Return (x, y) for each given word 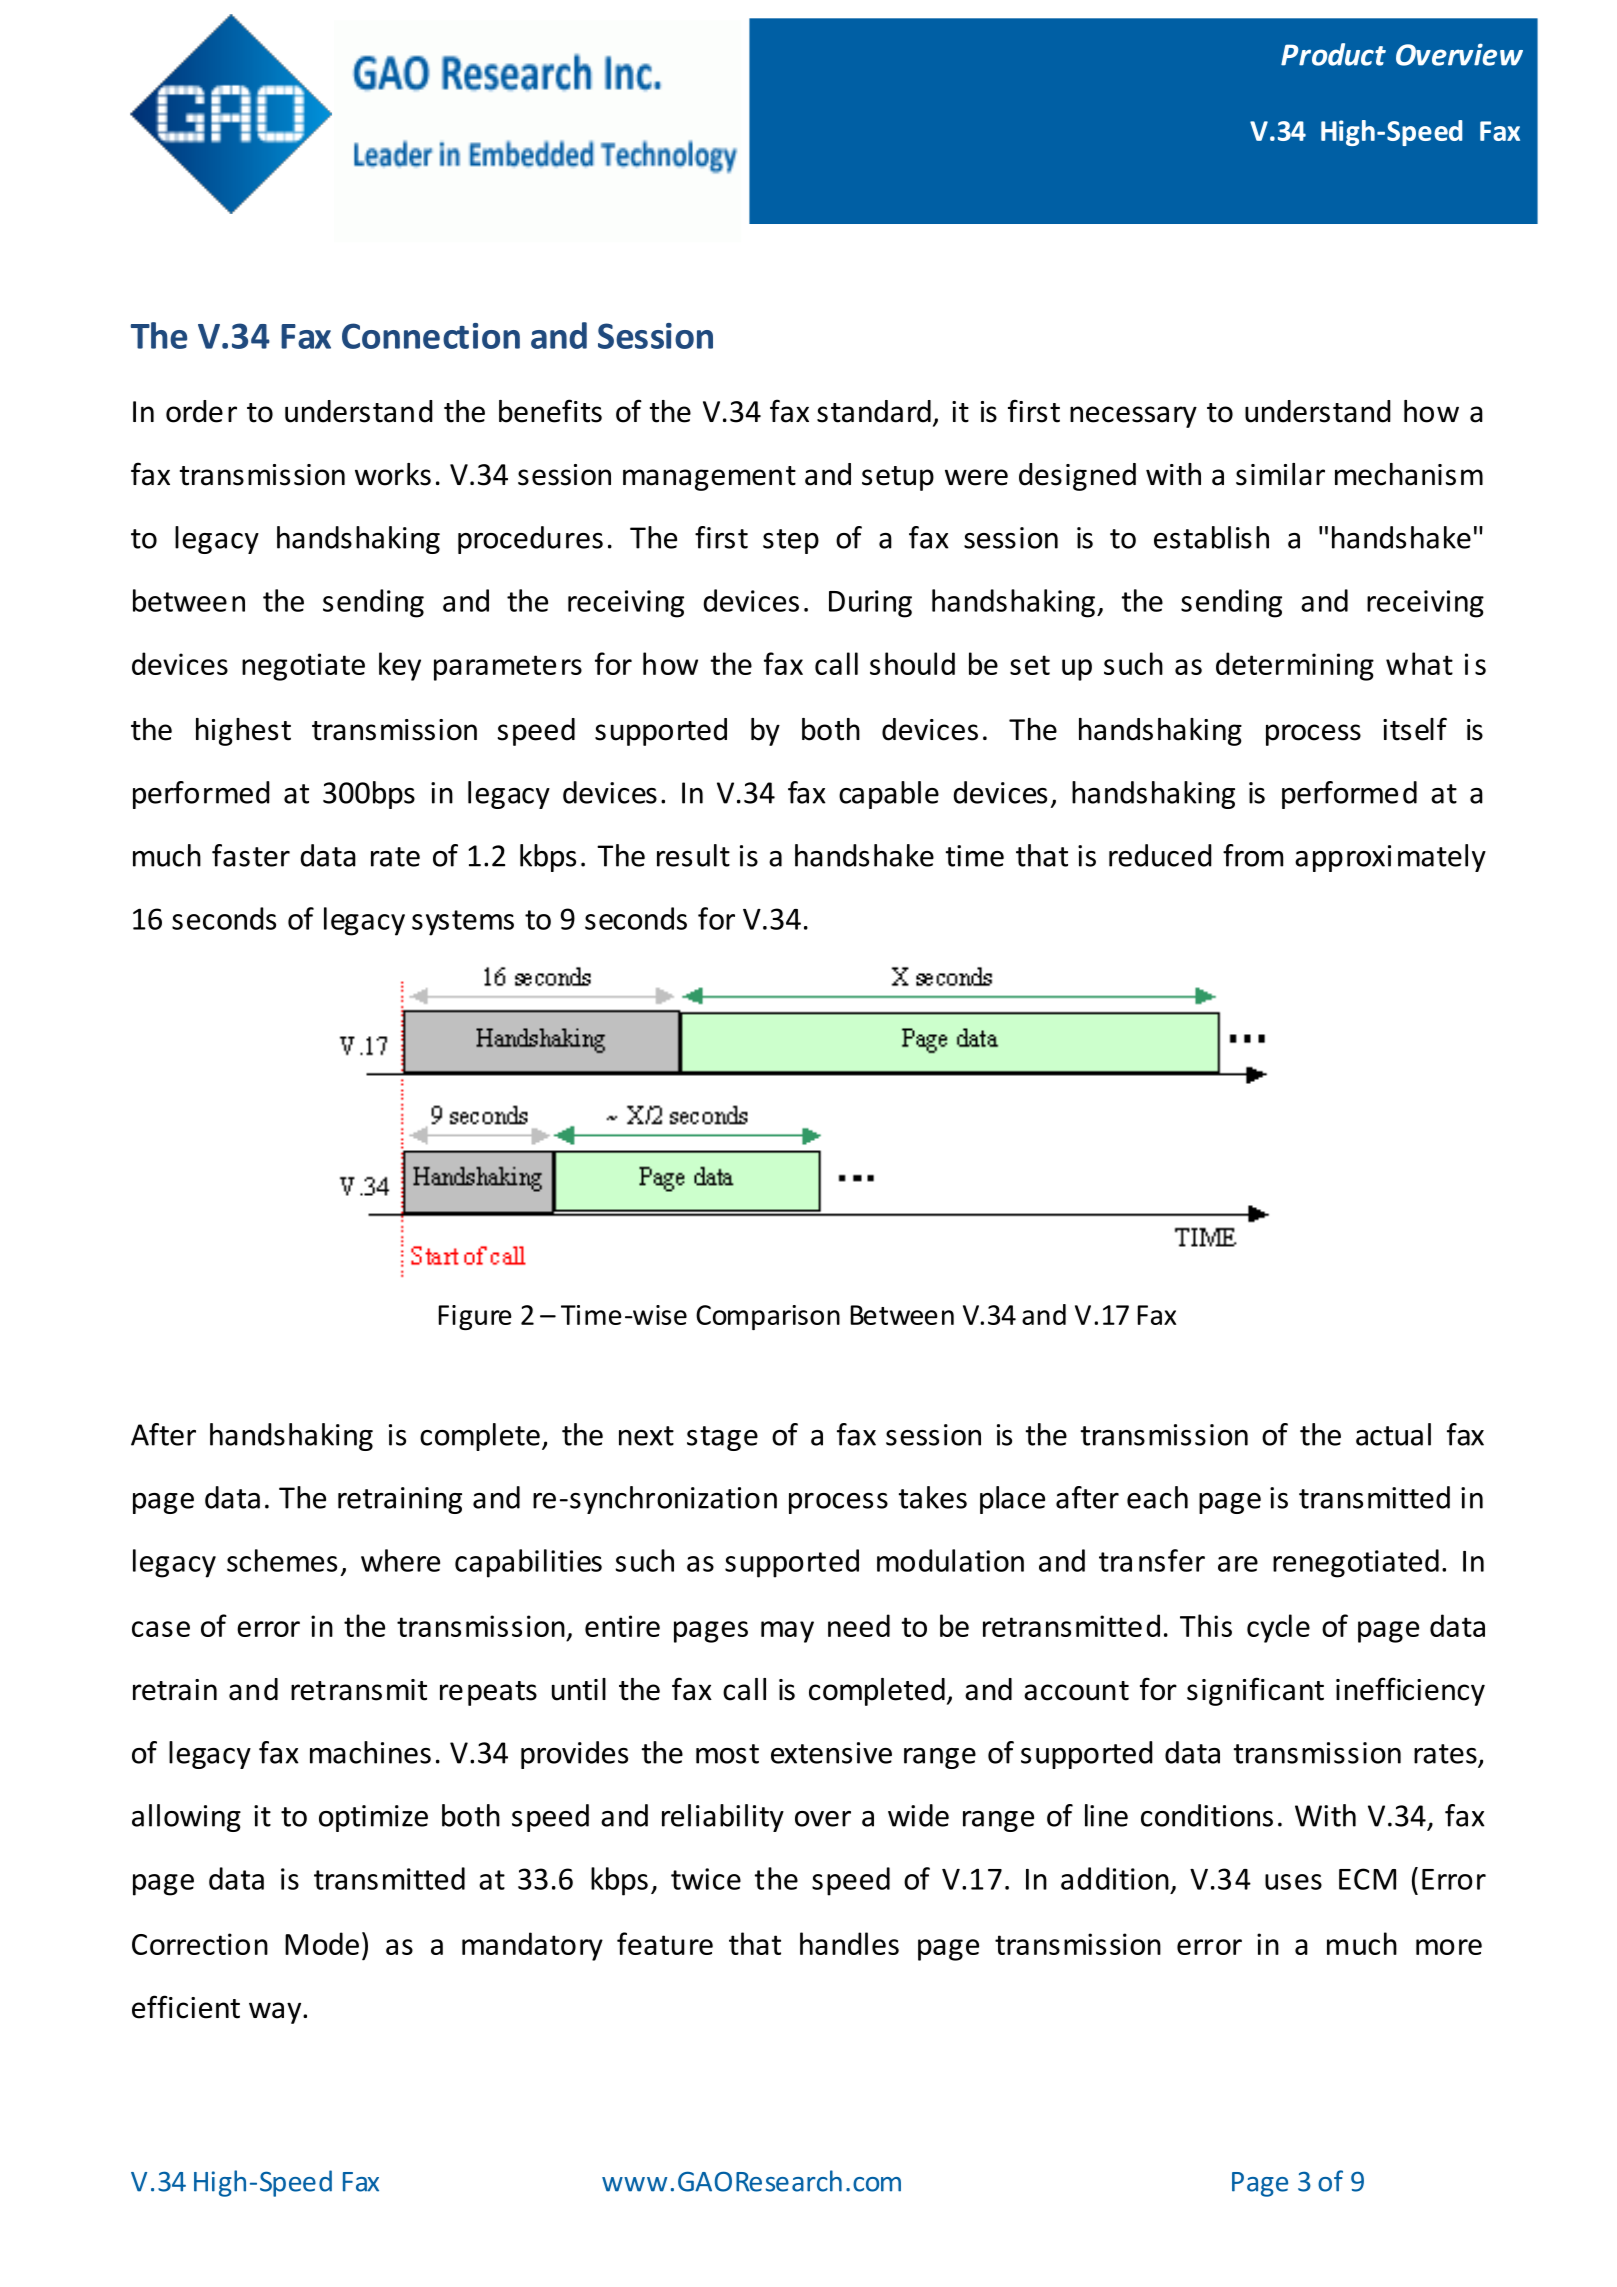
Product (1333, 54)
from (1253, 855)
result (693, 855)
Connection (431, 336)
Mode (322, 1943)
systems (463, 923)
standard (874, 411)
